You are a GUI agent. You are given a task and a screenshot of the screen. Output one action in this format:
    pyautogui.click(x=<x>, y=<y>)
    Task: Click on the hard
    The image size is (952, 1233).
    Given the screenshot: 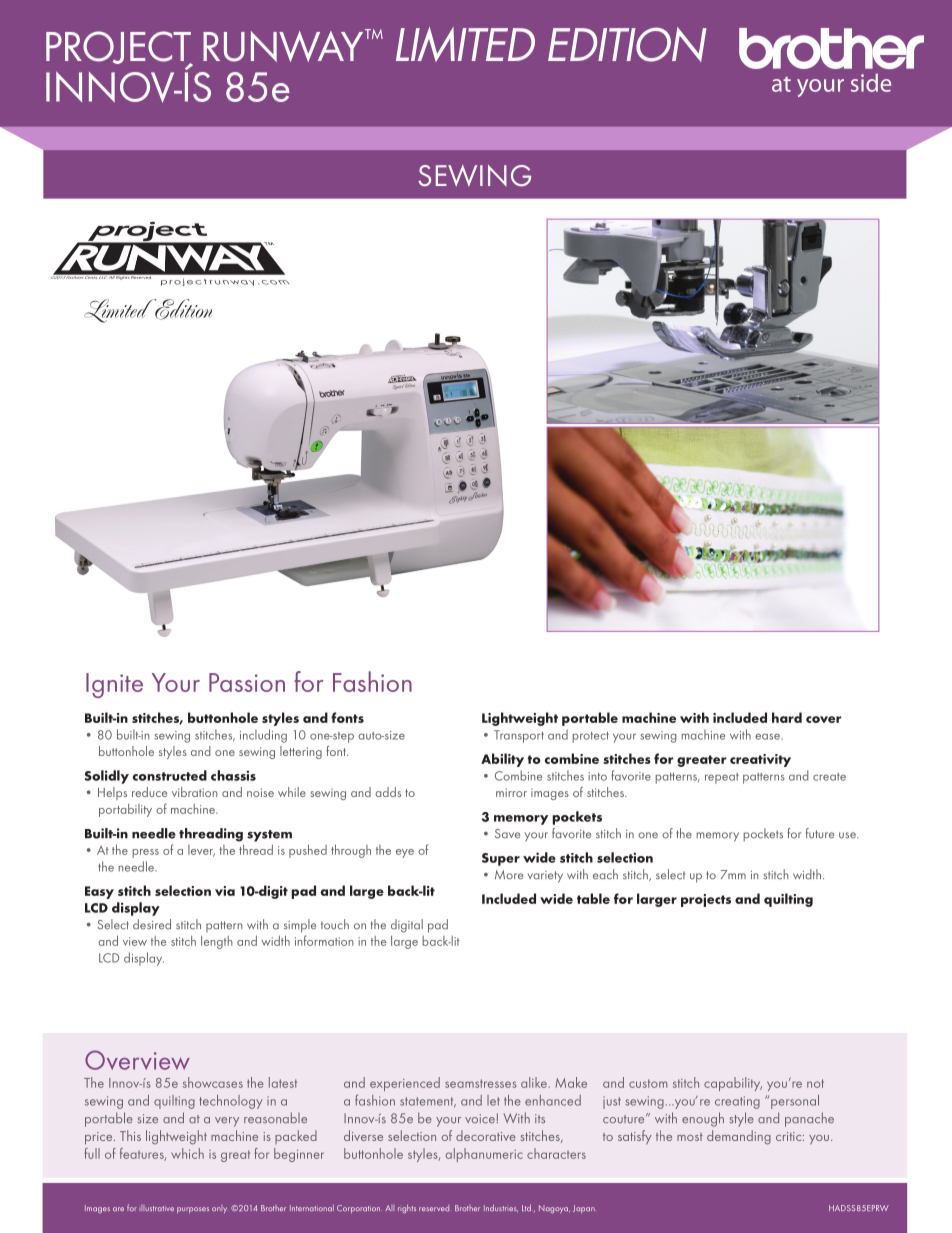 What is the action you would take?
    pyautogui.click(x=787, y=717)
